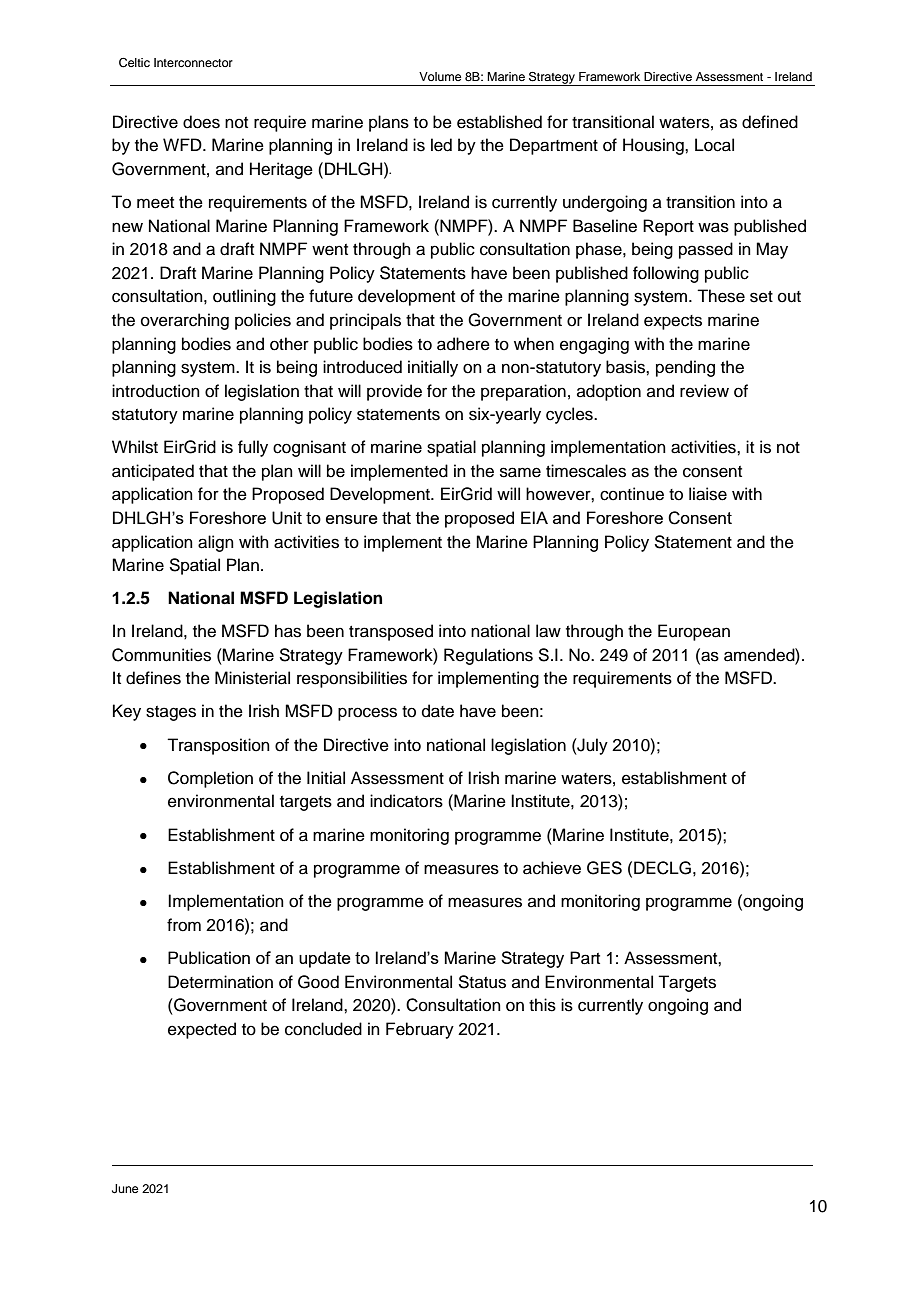  What do you see at coordinates (440, 76) in the screenshot?
I see `Volume` at bounding box center [440, 76].
